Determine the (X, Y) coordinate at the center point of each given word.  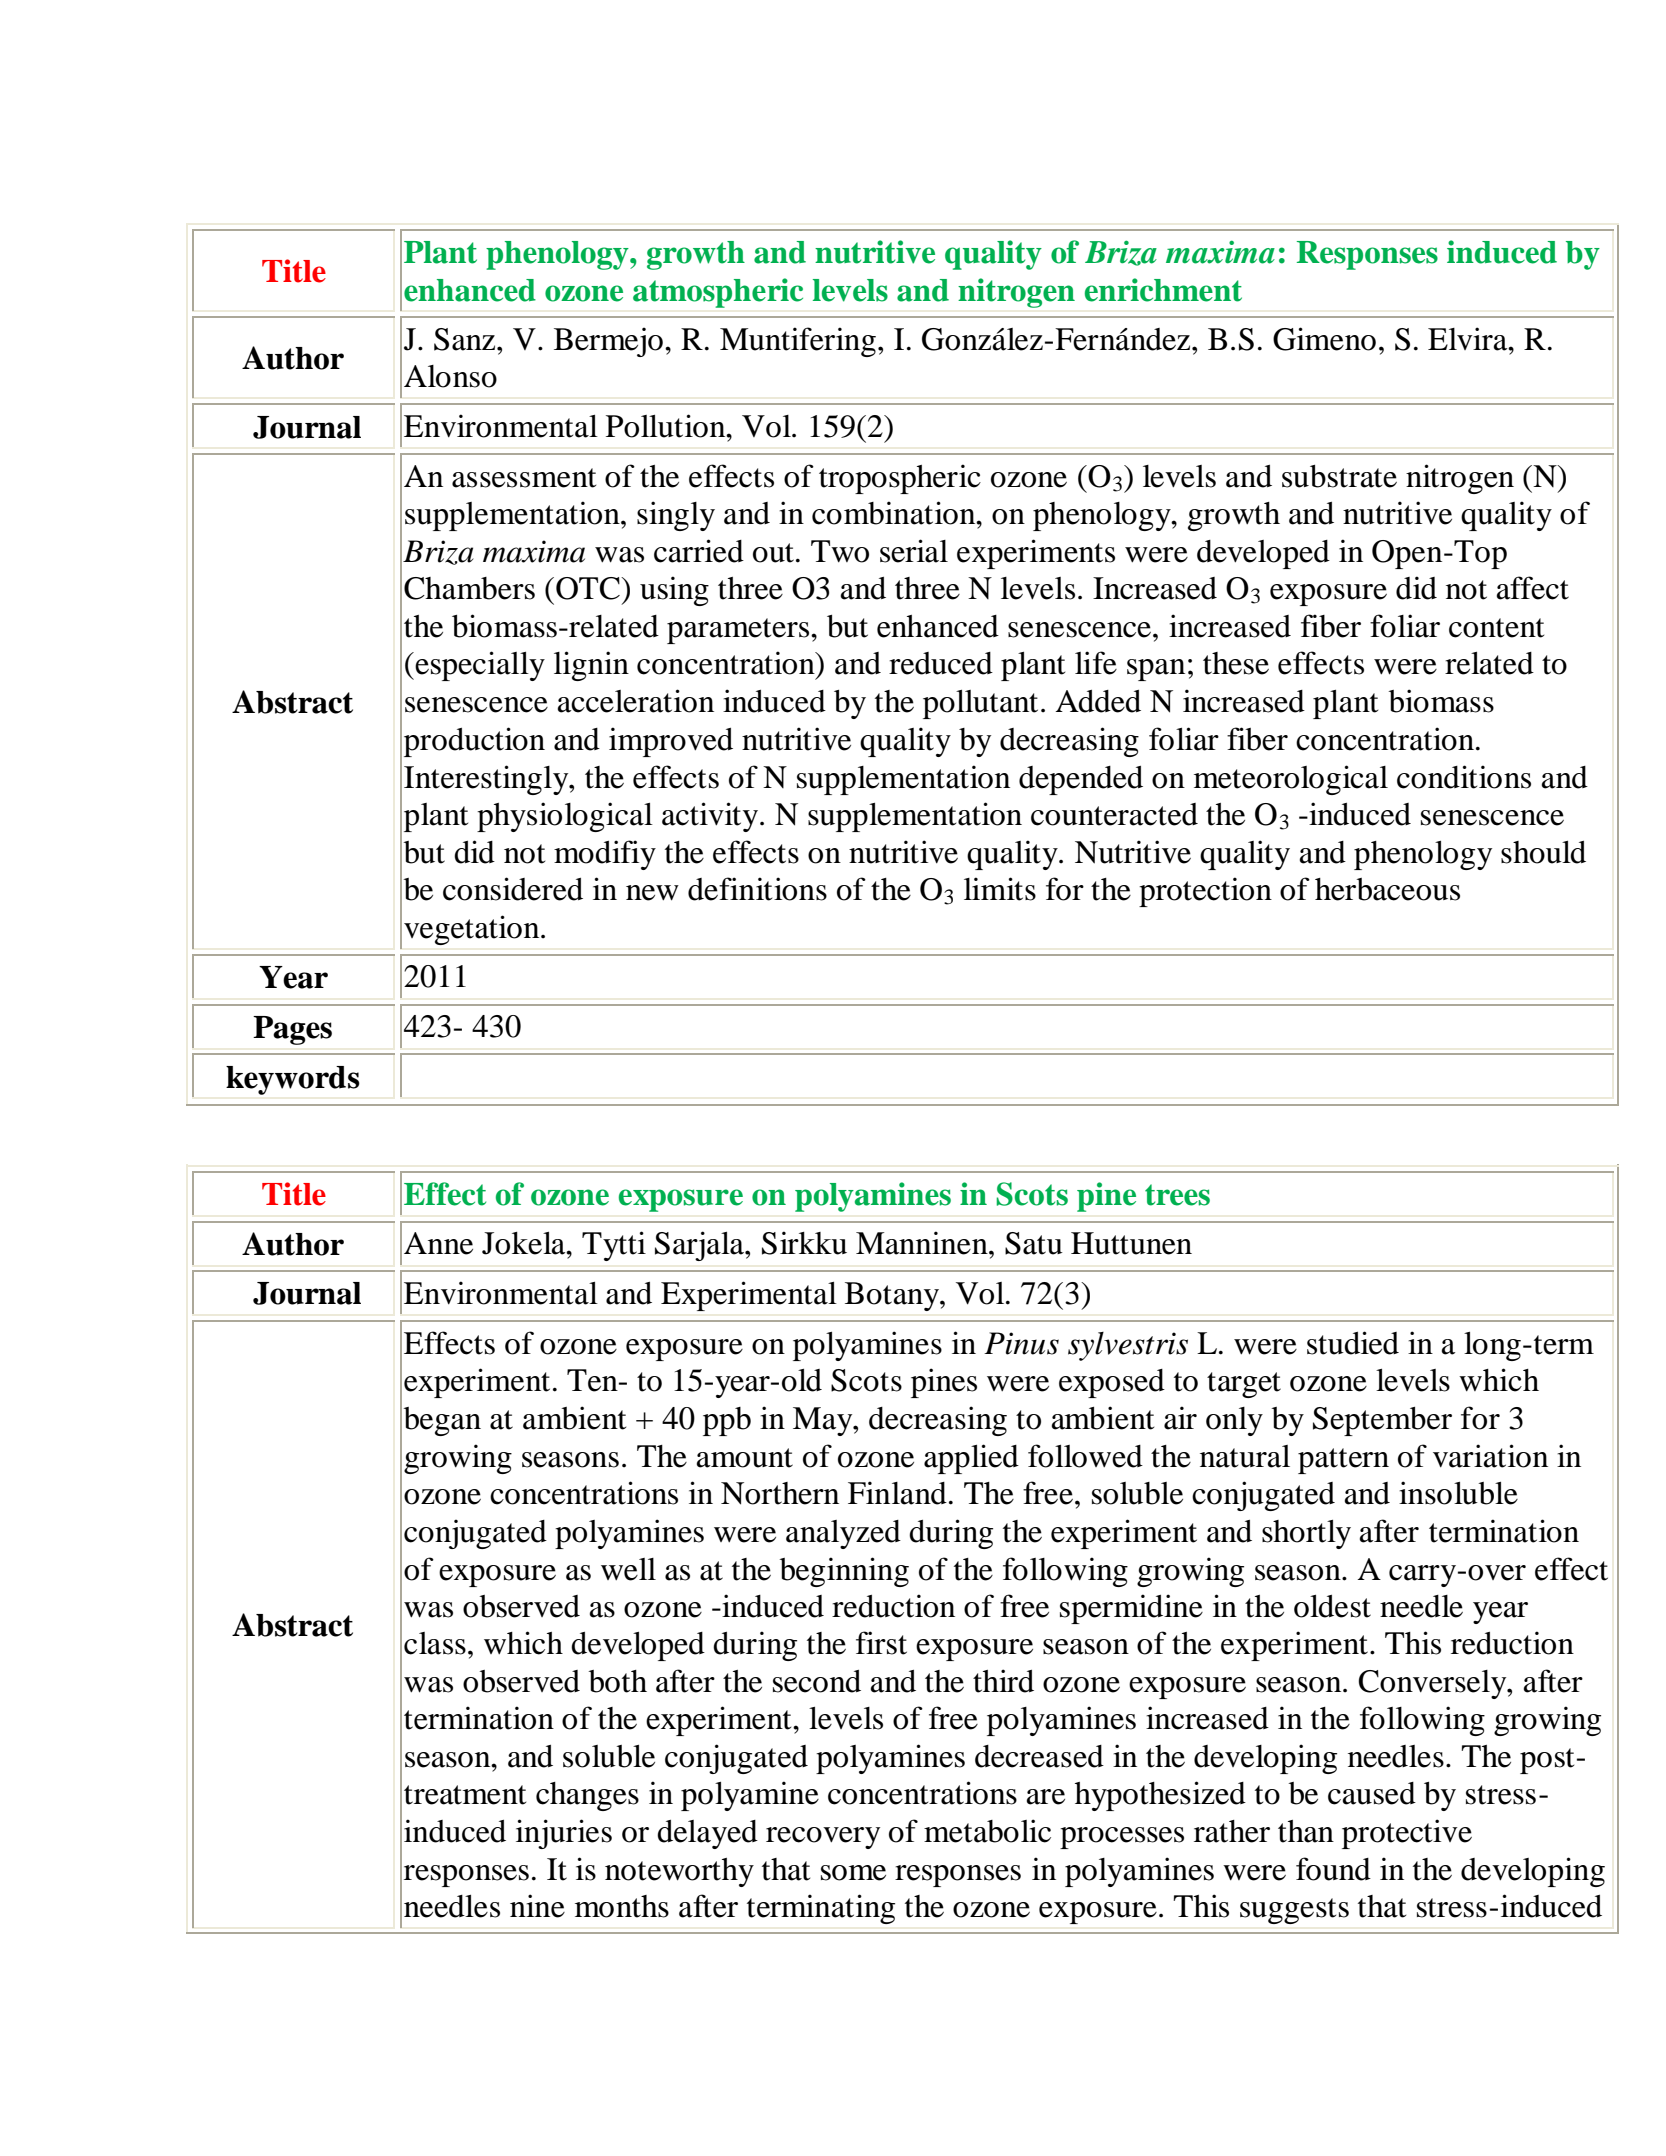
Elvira (1469, 339)
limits (1000, 889)
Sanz (466, 339)
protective (1407, 1834)
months (622, 1906)
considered (513, 889)
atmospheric (718, 293)
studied (1353, 1343)
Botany (893, 1296)
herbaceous (1387, 889)
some (853, 1873)
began (442, 1421)
